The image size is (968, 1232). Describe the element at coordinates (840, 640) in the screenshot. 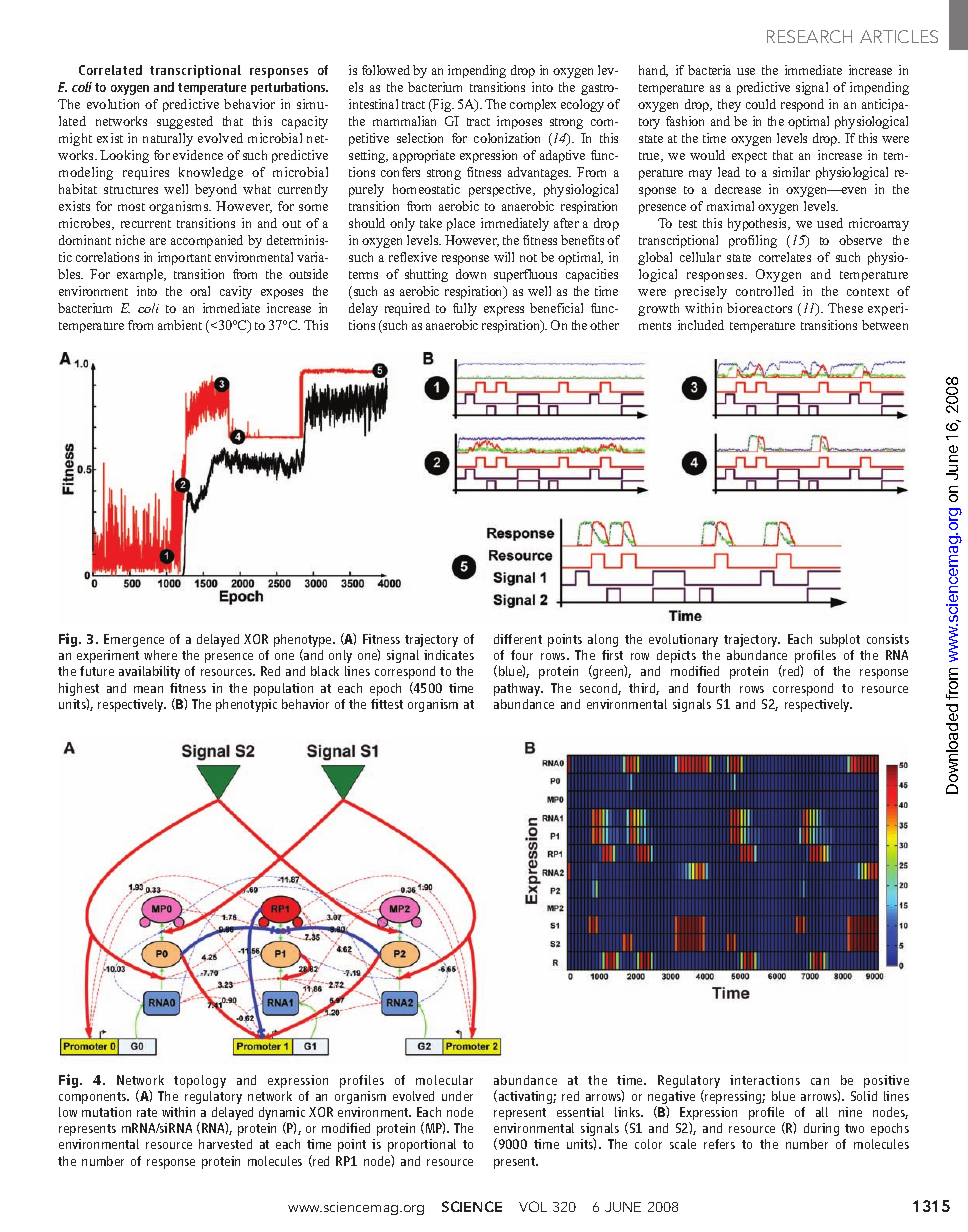

I see `subplot` at that location.
